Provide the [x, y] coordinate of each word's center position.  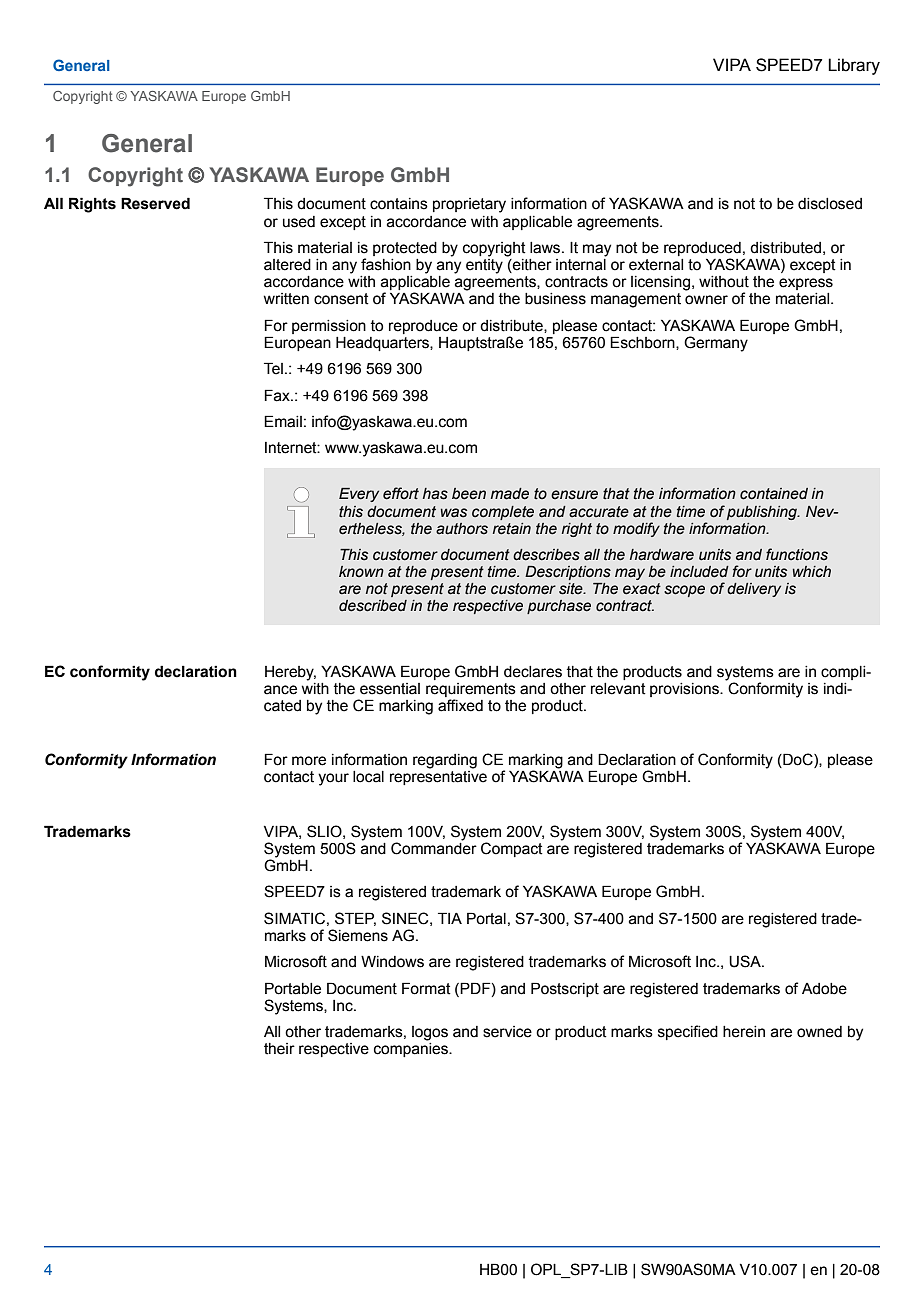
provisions [685, 690]
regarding [445, 761]
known [361, 571]
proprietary [469, 205]
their [279, 1049]
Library [854, 66]
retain [512, 529]
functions [797, 554]
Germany [716, 344]
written [286, 299]
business [555, 299]
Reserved [155, 203]
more [309, 761]
